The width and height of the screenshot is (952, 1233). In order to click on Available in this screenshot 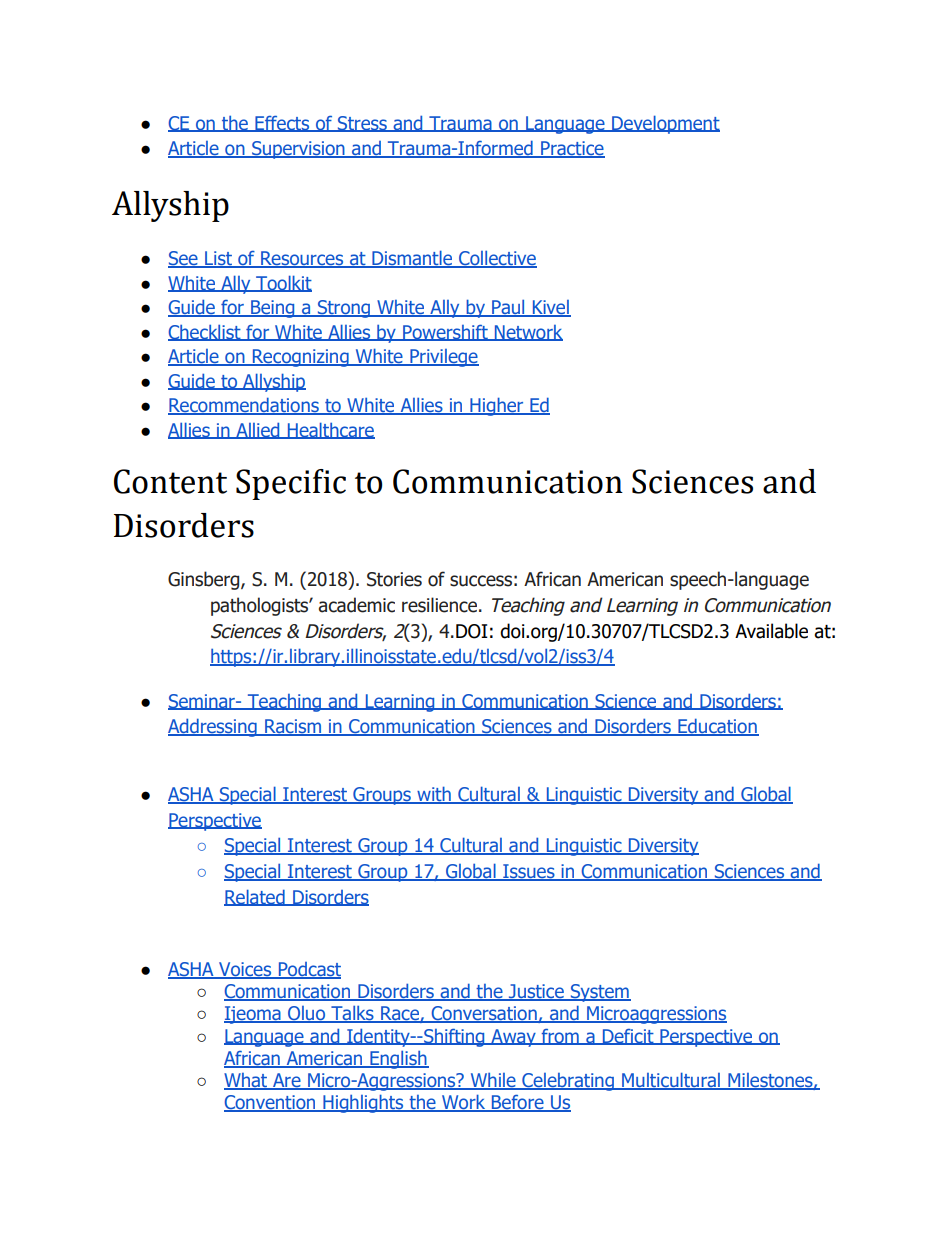, I will do `click(771, 631)`.
